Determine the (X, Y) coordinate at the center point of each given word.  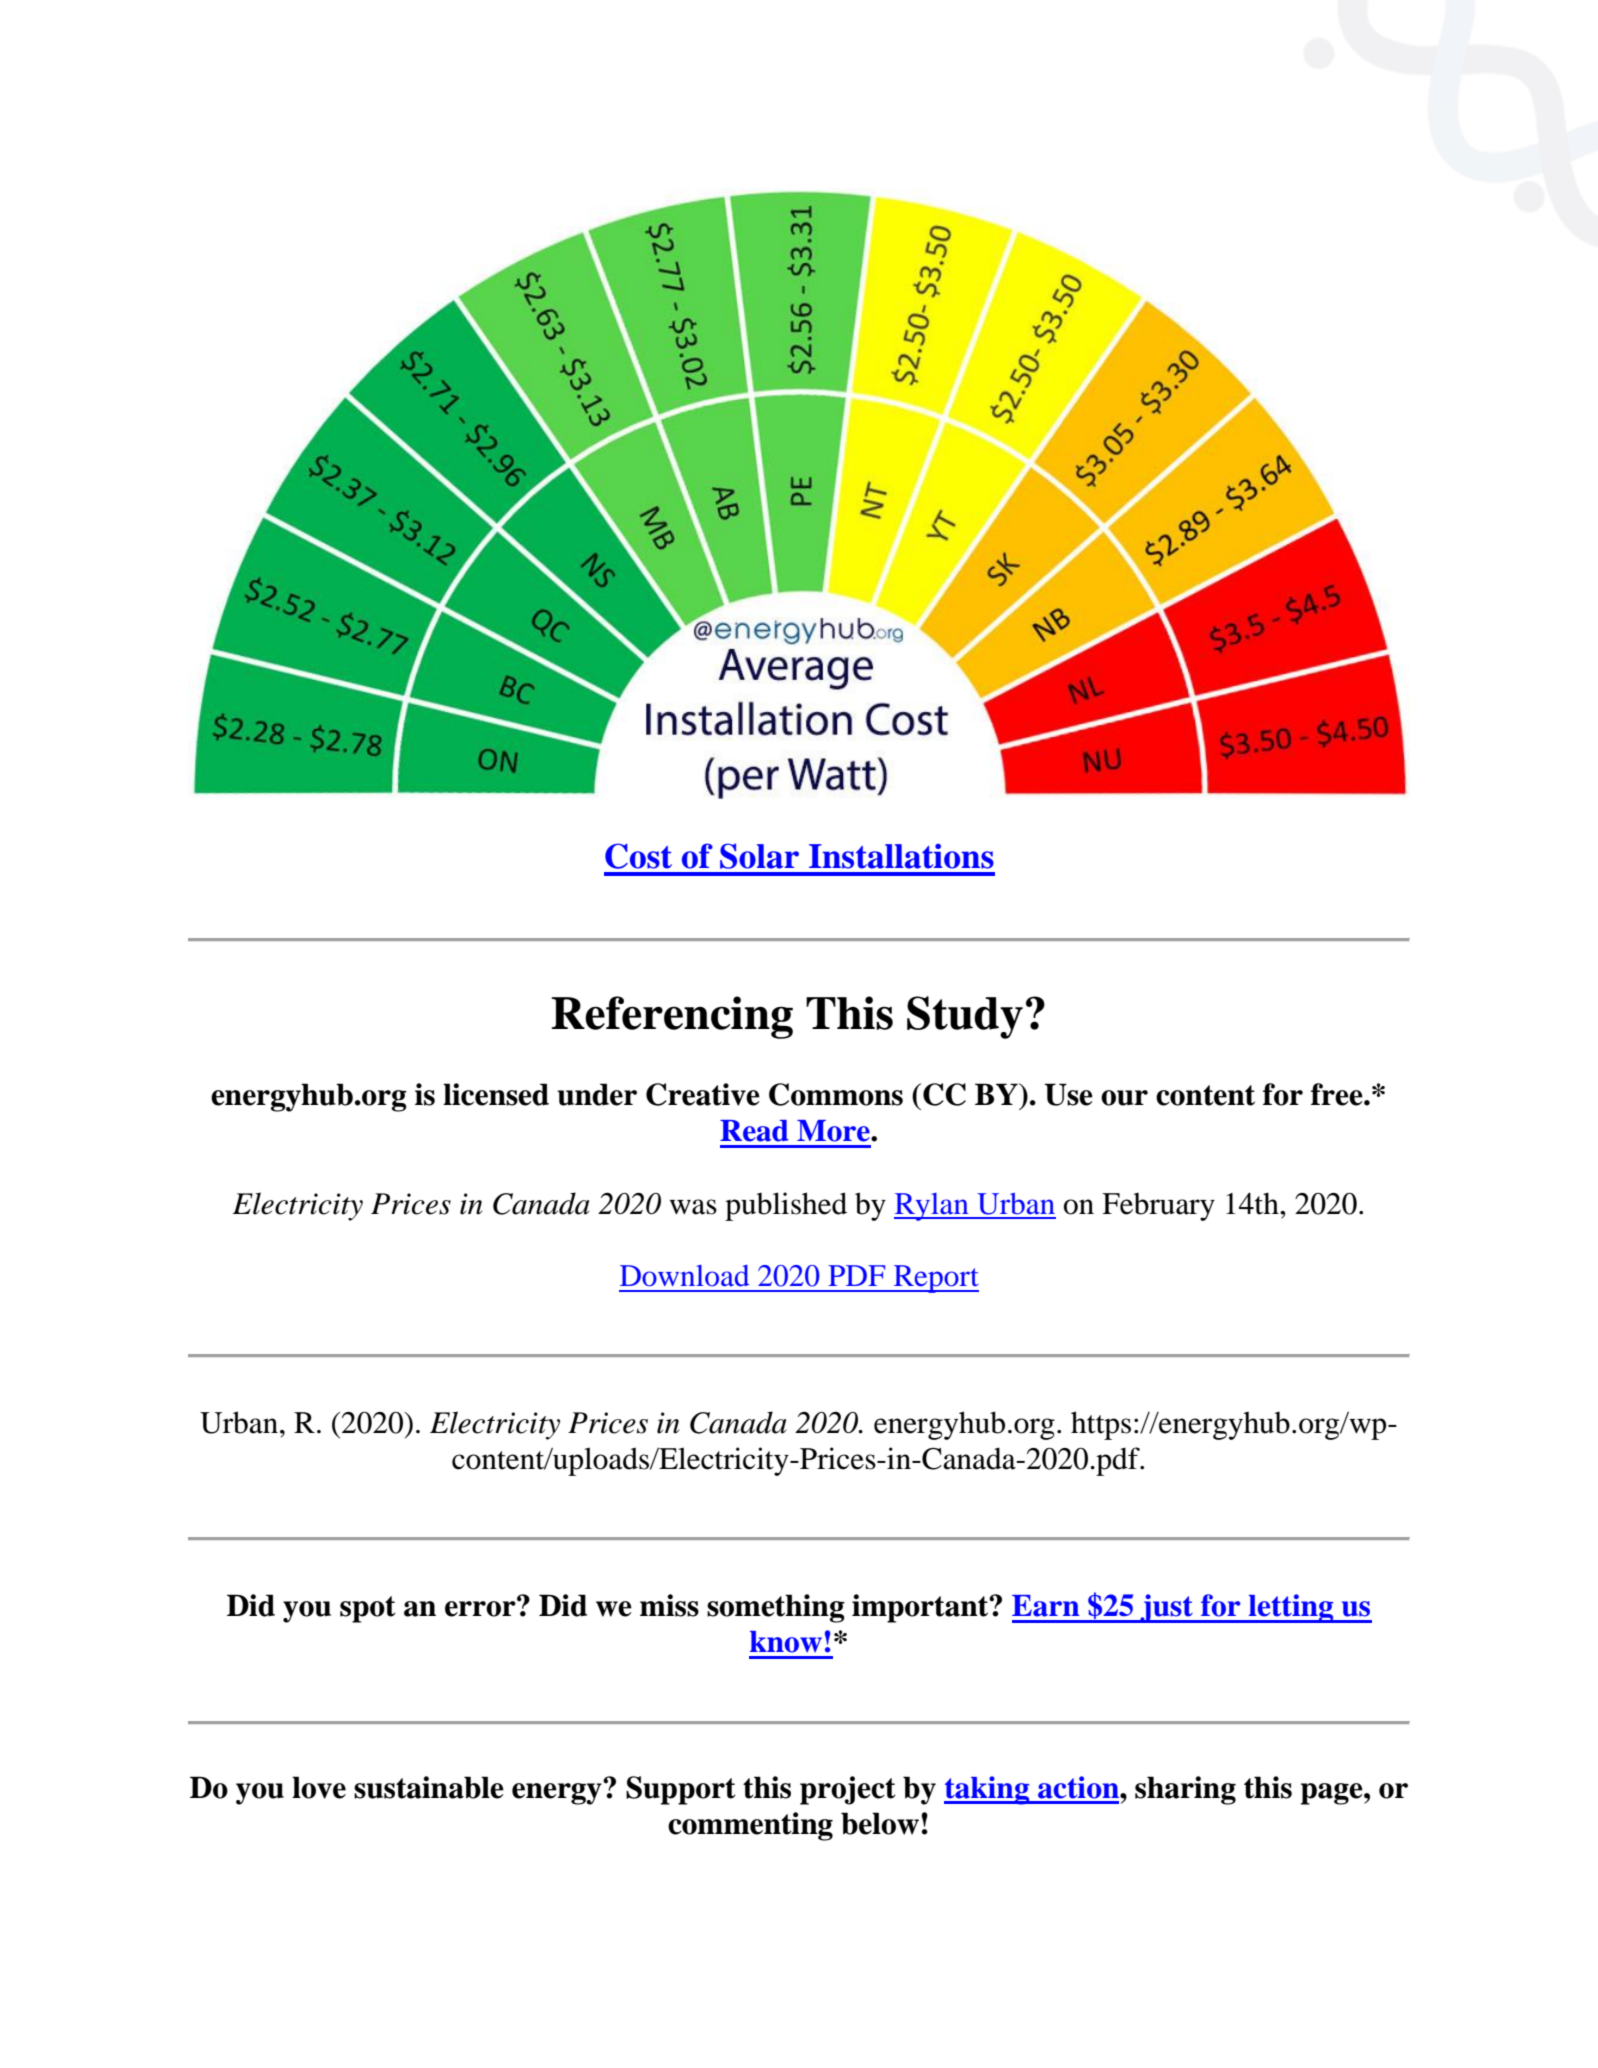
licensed (496, 1094)
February (1158, 1207)
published (786, 1206)
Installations (901, 856)
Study (965, 1017)
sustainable (429, 1787)
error (481, 1608)
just (1166, 1608)
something (776, 1608)
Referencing (672, 1017)
